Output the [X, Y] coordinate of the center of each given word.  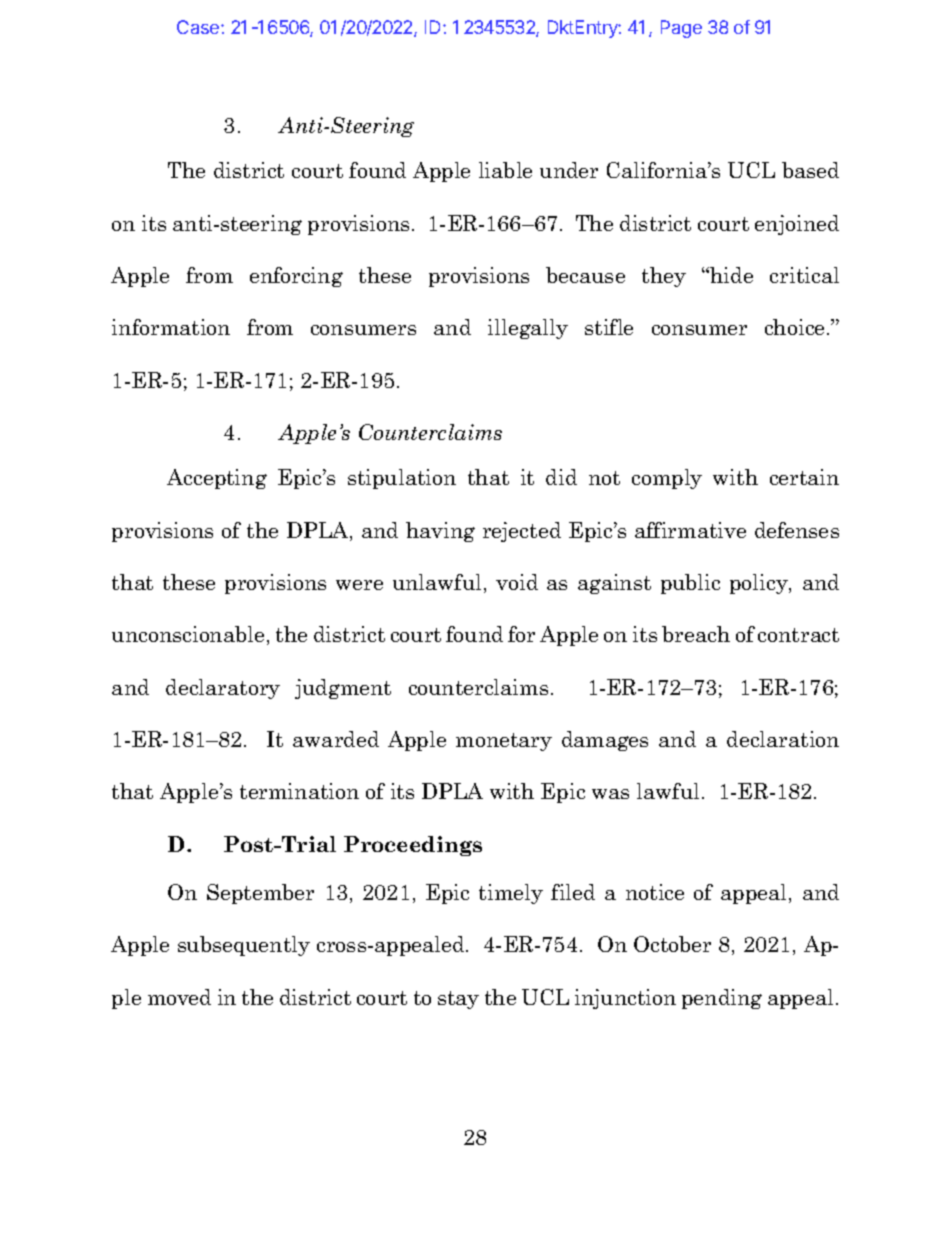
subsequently [244, 946]
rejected [522, 532]
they [664, 277]
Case [199, 27]
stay [458, 1000]
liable [505, 170]
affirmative [690, 530]
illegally [528, 329]
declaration [783, 739]
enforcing [296, 277]
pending [722, 999]
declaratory [223, 689]
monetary [504, 742]
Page [681, 29]
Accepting [217, 479]
